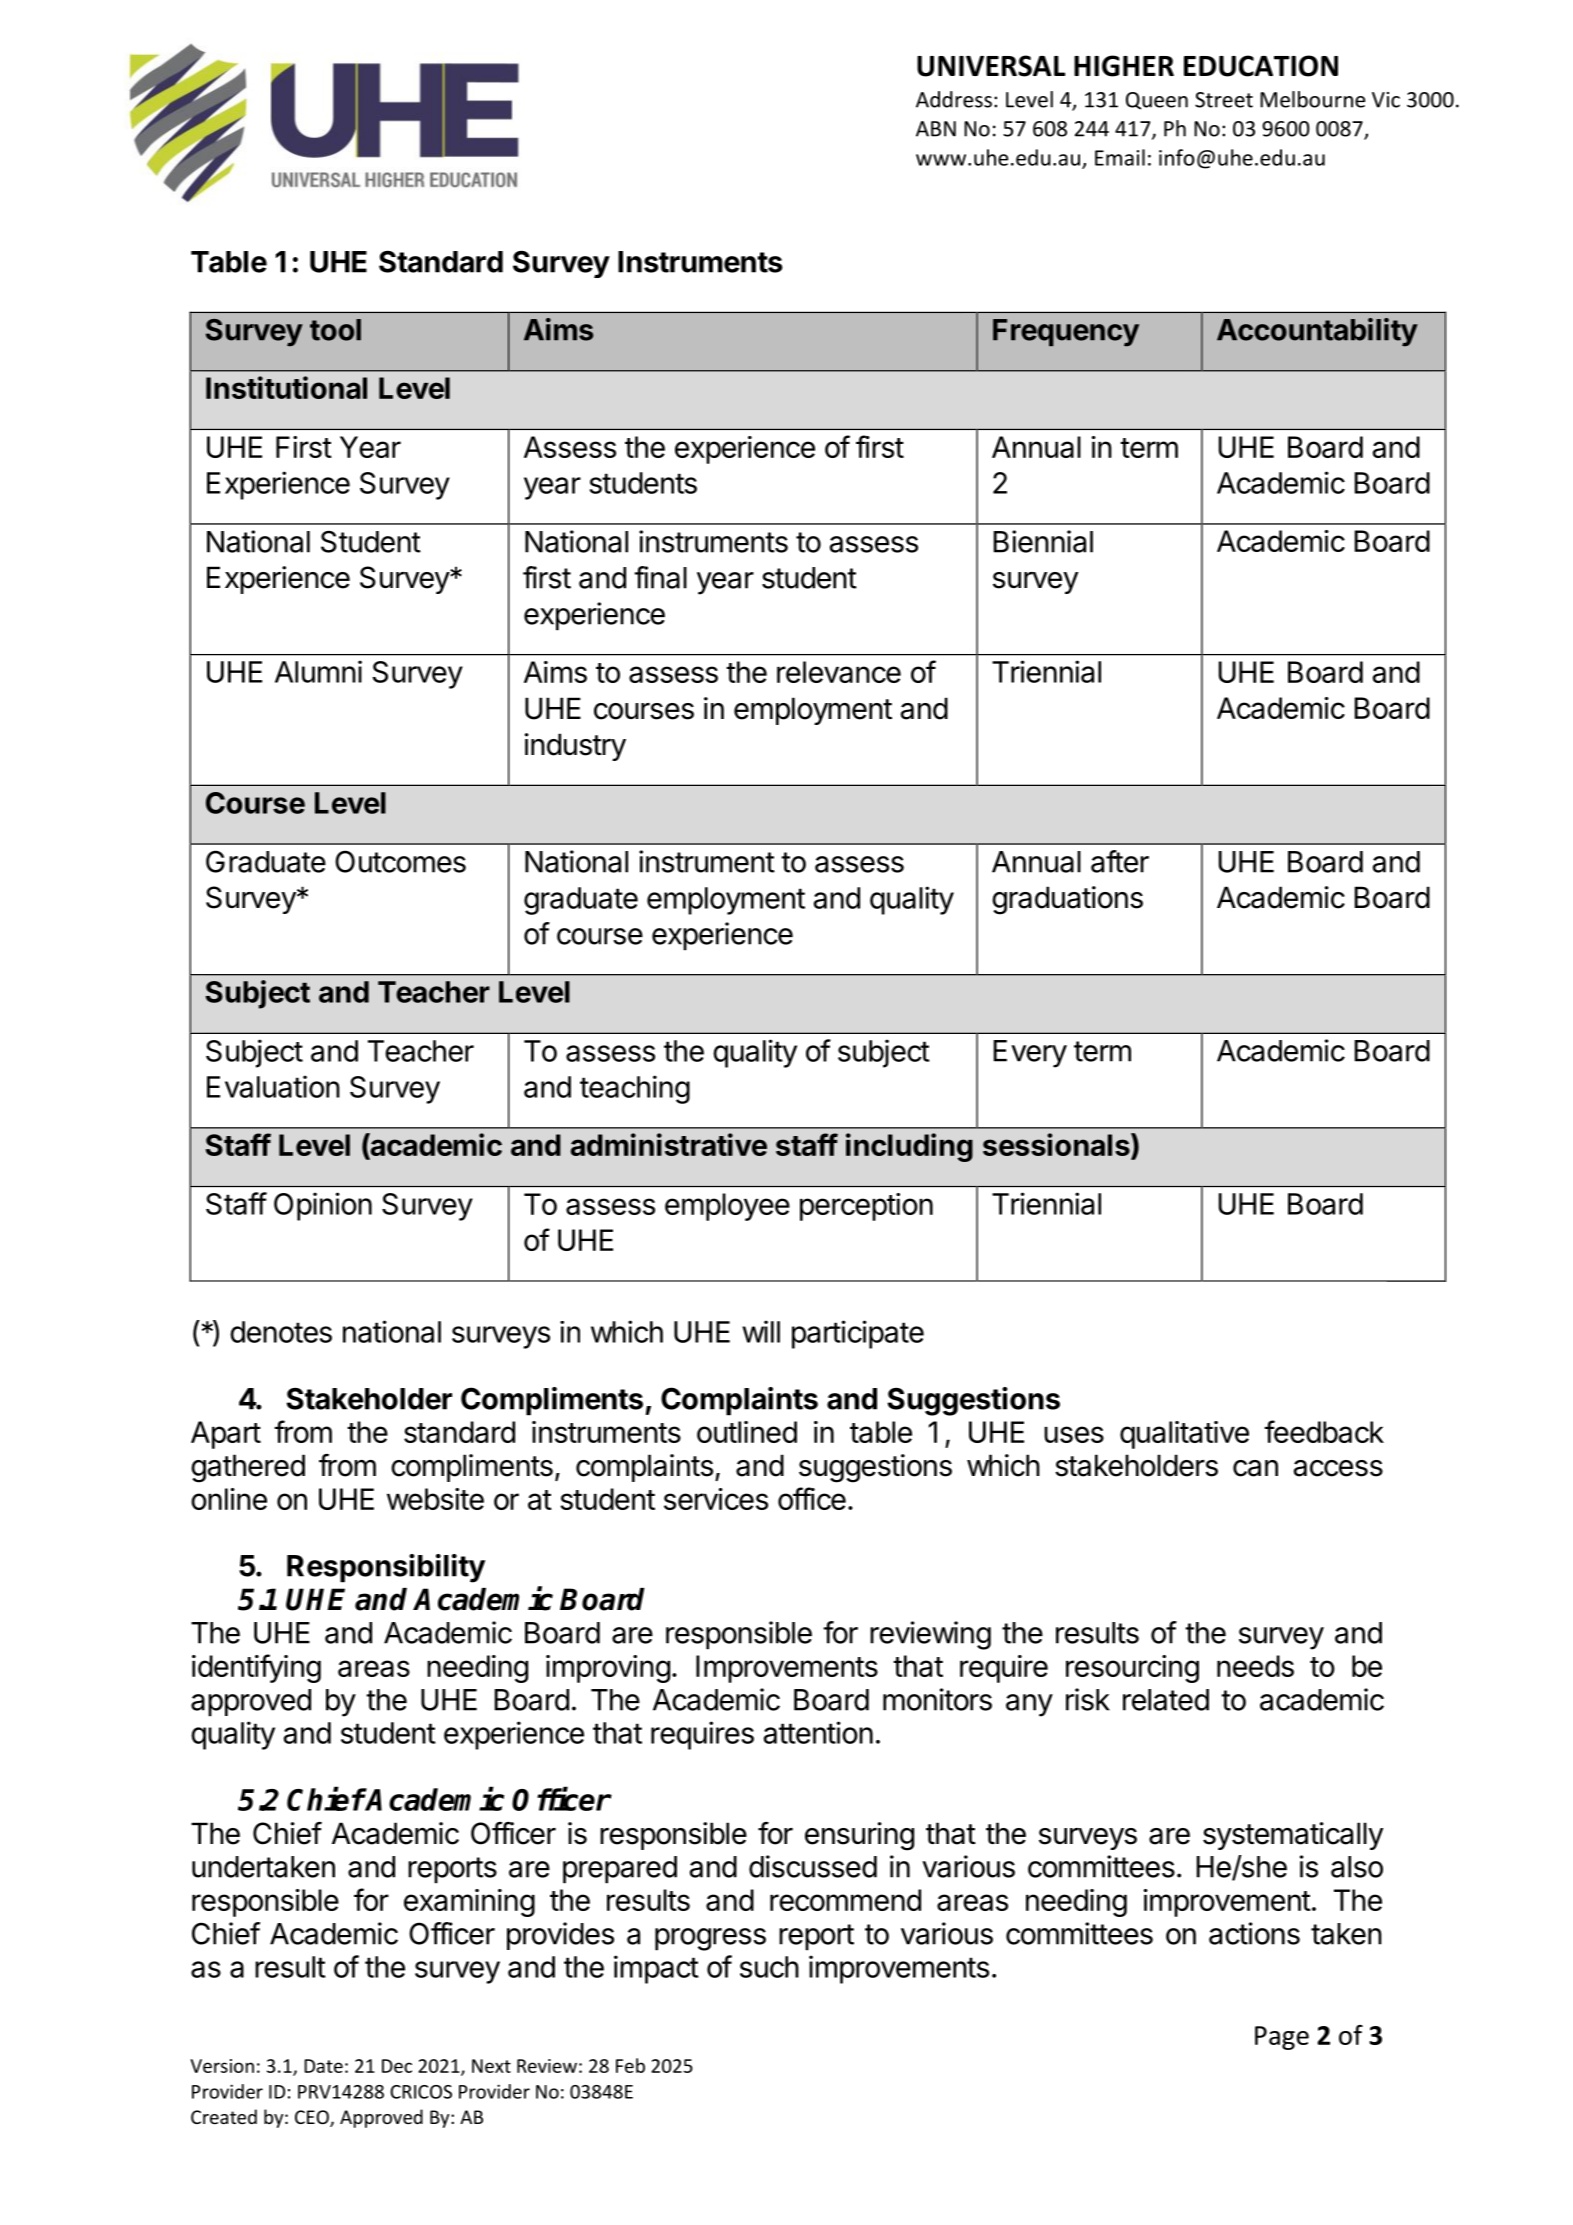  I want to click on ABN, so click(936, 129).
